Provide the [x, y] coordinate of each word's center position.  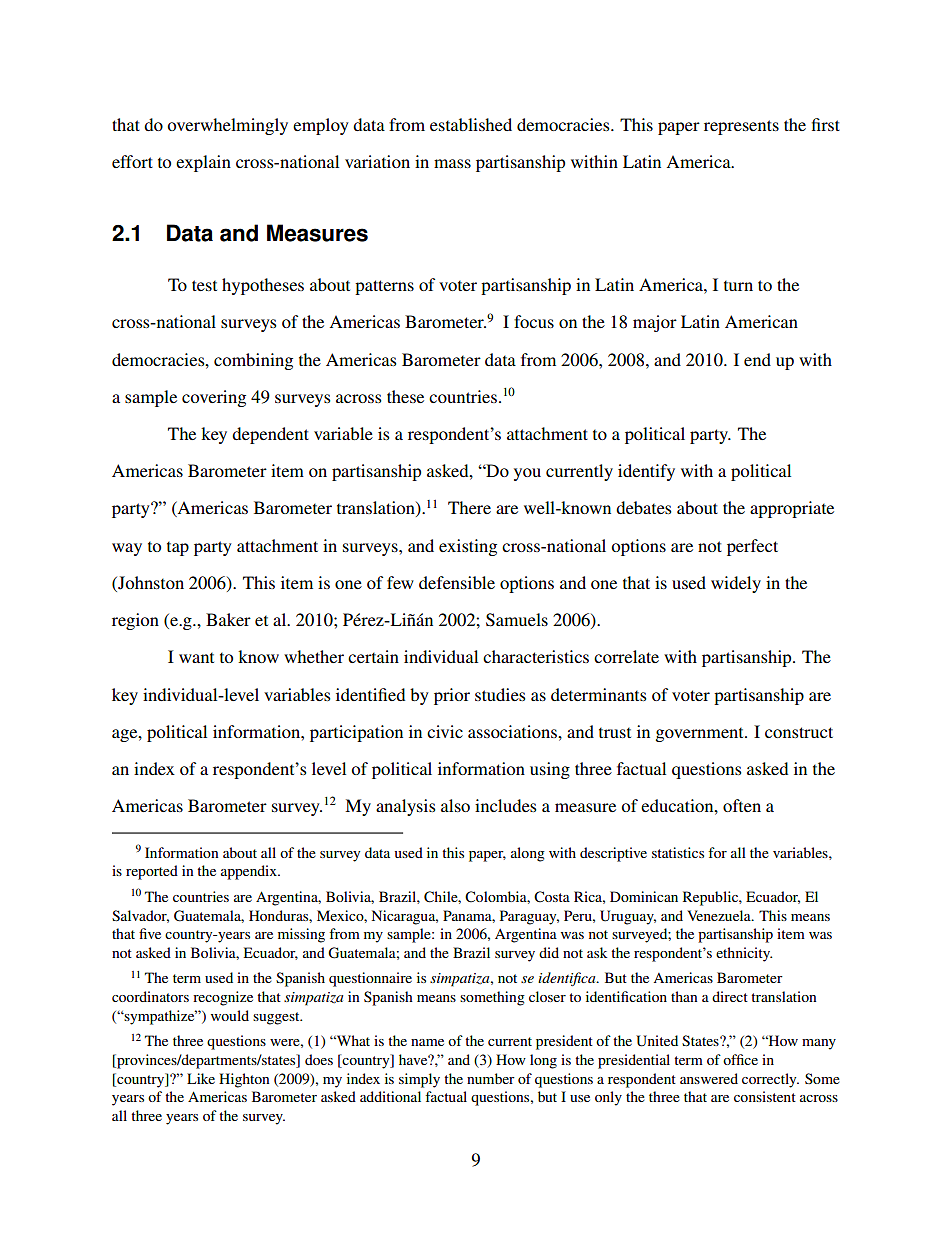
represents [741, 127]
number [491, 1078]
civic [445, 731]
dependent [270, 435]
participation [356, 733]
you [527, 474]
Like [201, 1078]
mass [452, 163]
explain [203, 163]
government [701, 735]
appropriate [792, 509]
